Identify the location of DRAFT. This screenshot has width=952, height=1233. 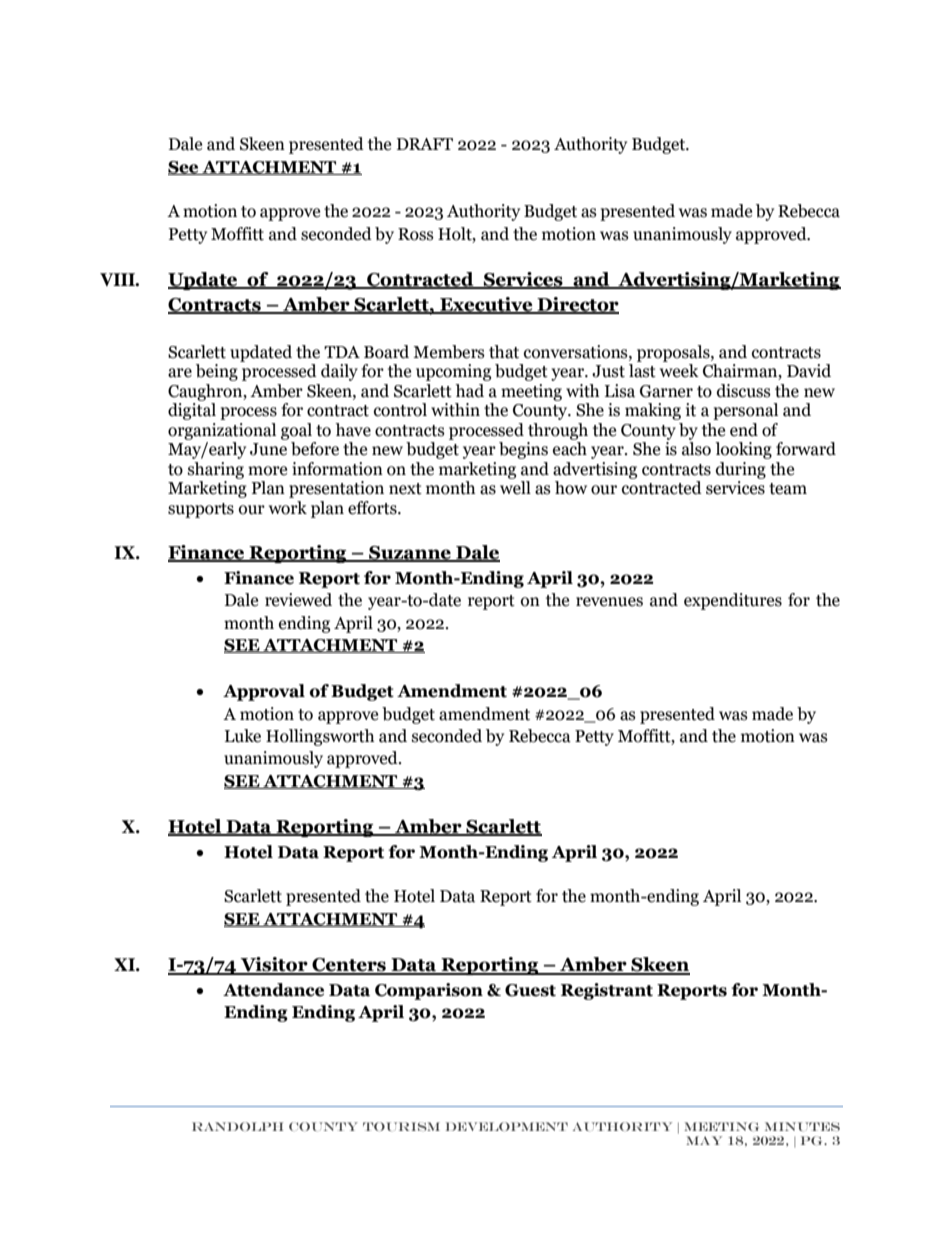
(425, 144).
